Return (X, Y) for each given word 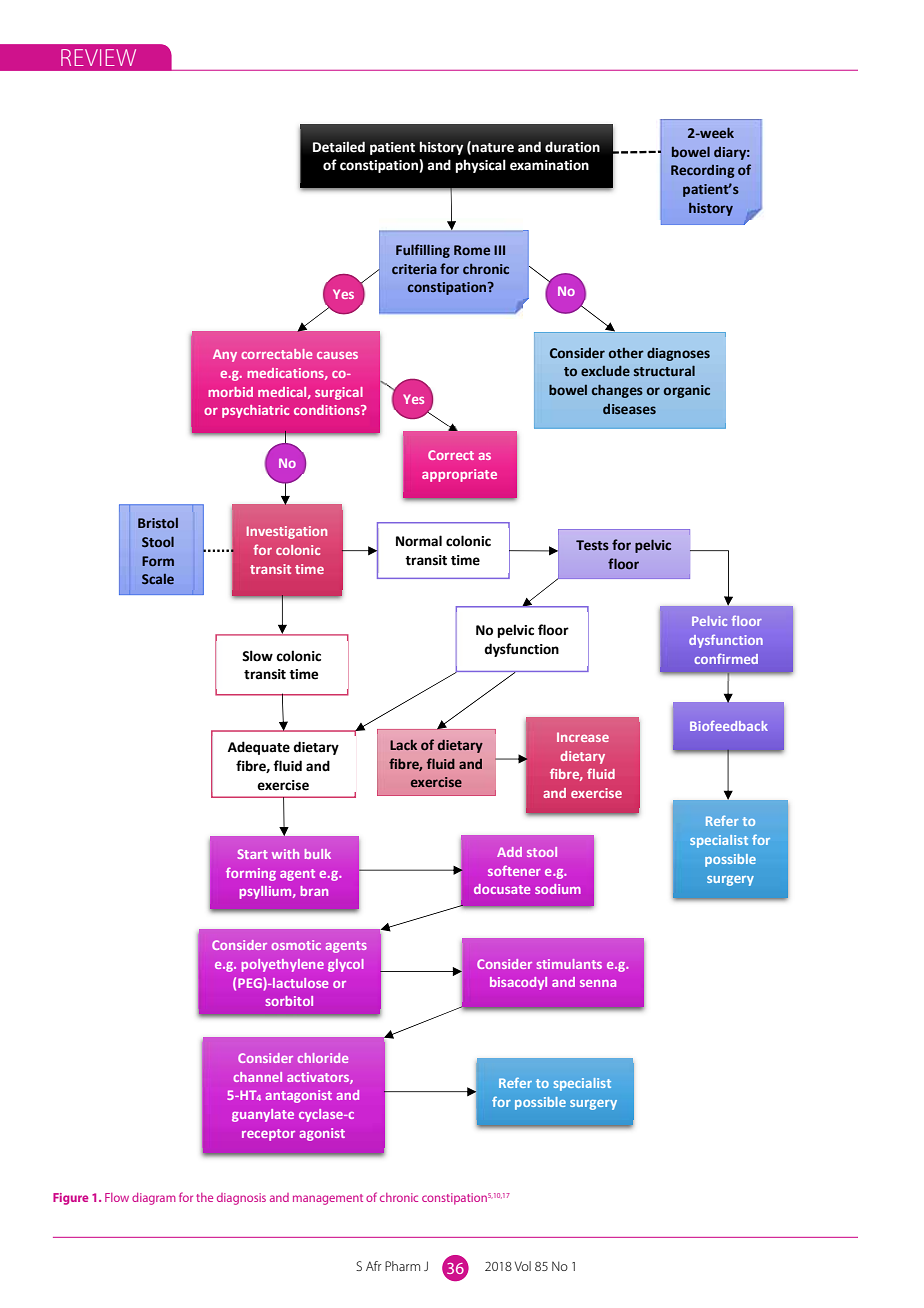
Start (252, 854)
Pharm (402, 1266)
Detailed (339, 146)
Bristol (158, 523)
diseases (629, 409)
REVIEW (98, 57)
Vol (523, 1266)
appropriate (459, 475)
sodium (558, 889)
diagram (154, 1199)
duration (572, 146)
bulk (318, 854)
